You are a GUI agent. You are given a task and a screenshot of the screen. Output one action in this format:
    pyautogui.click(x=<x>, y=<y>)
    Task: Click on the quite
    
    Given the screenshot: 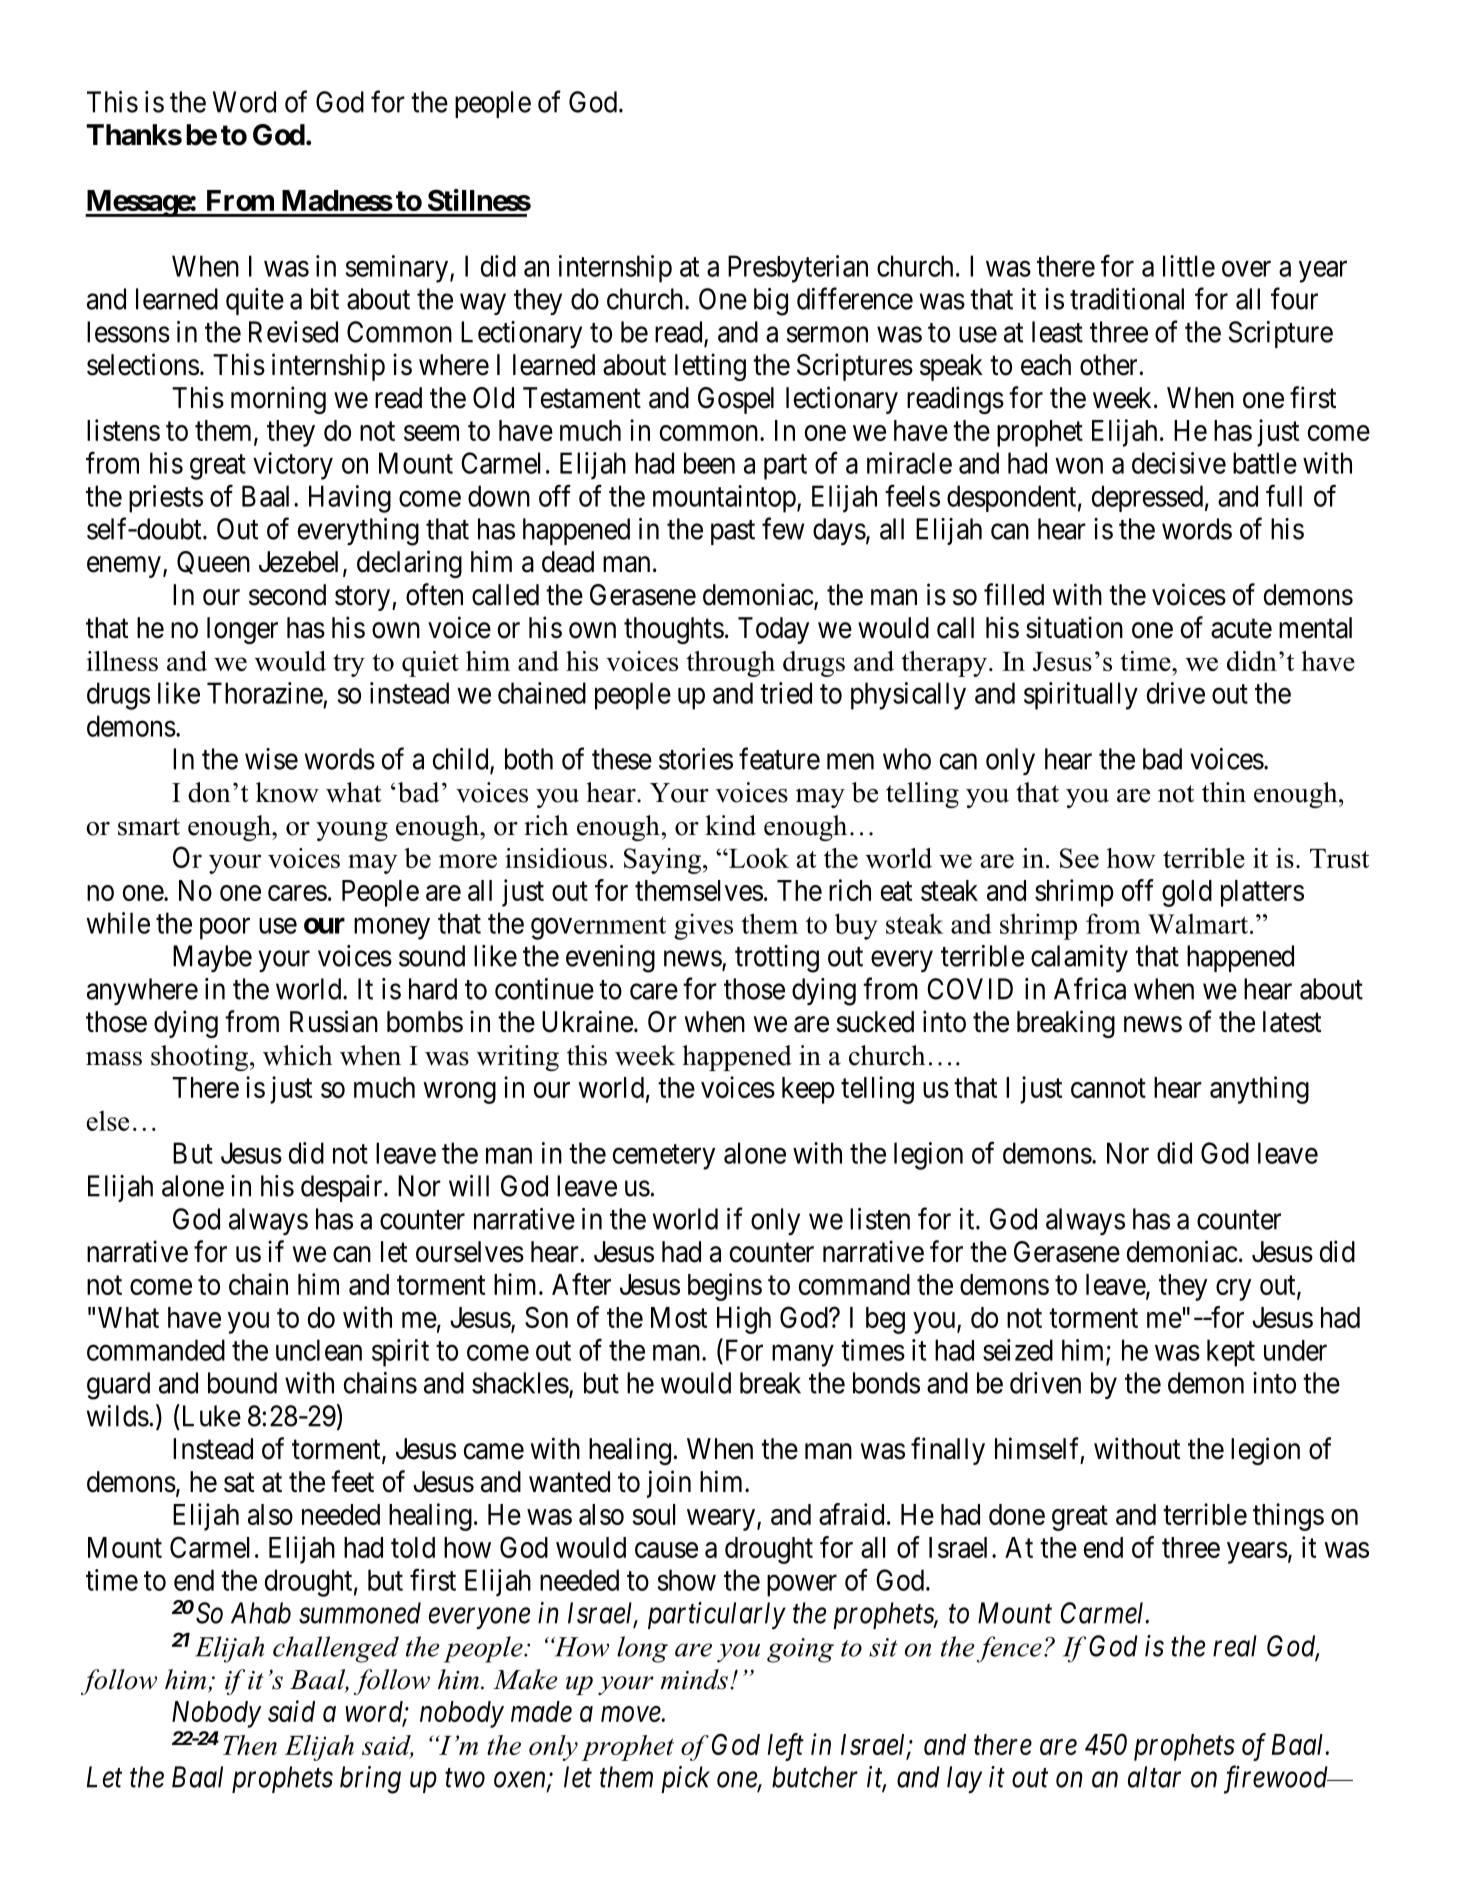 What is the action you would take?
    pyautogui.click(x=255, y=301)
